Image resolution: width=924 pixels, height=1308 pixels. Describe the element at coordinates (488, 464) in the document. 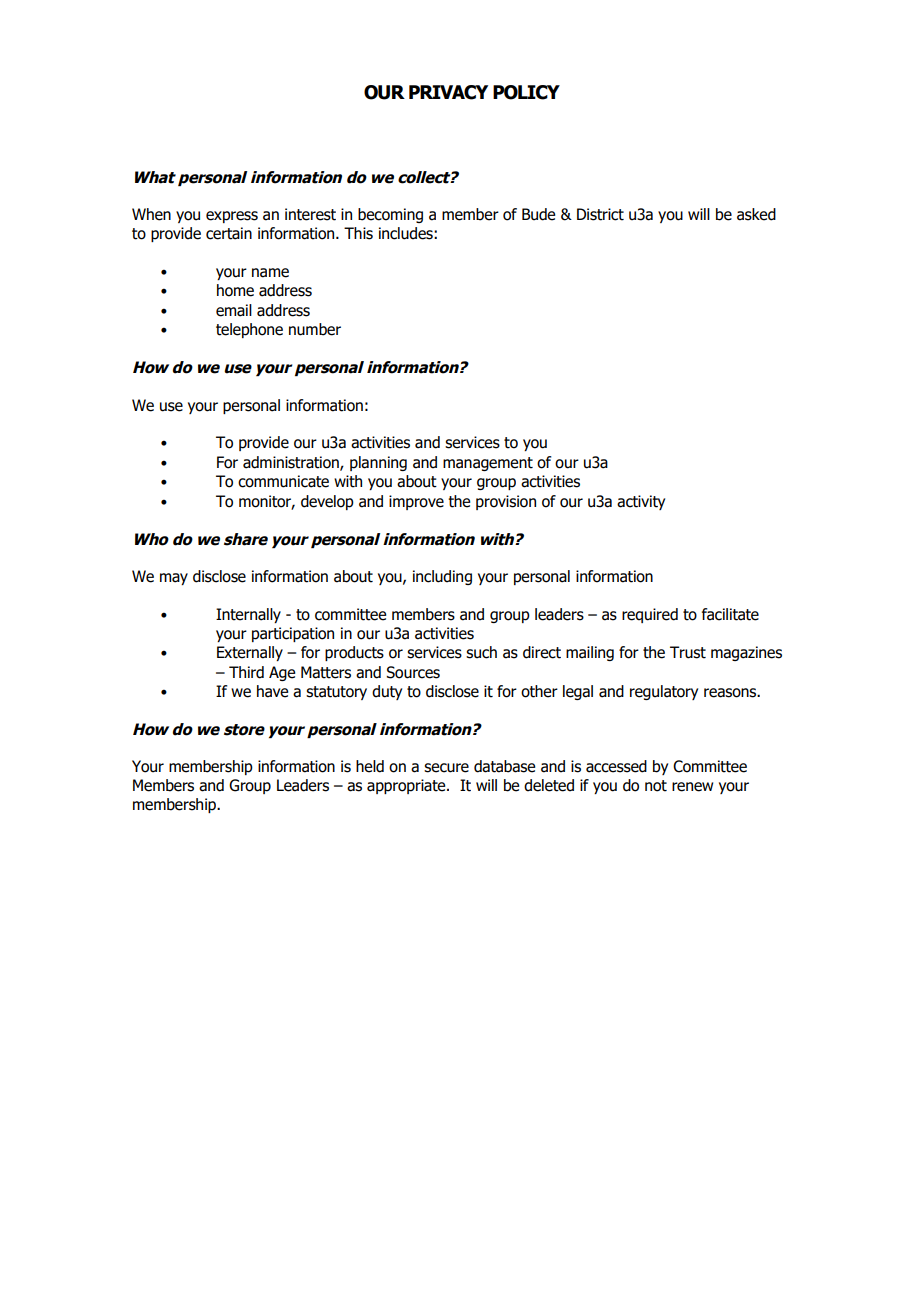

I see `management` at that location.
